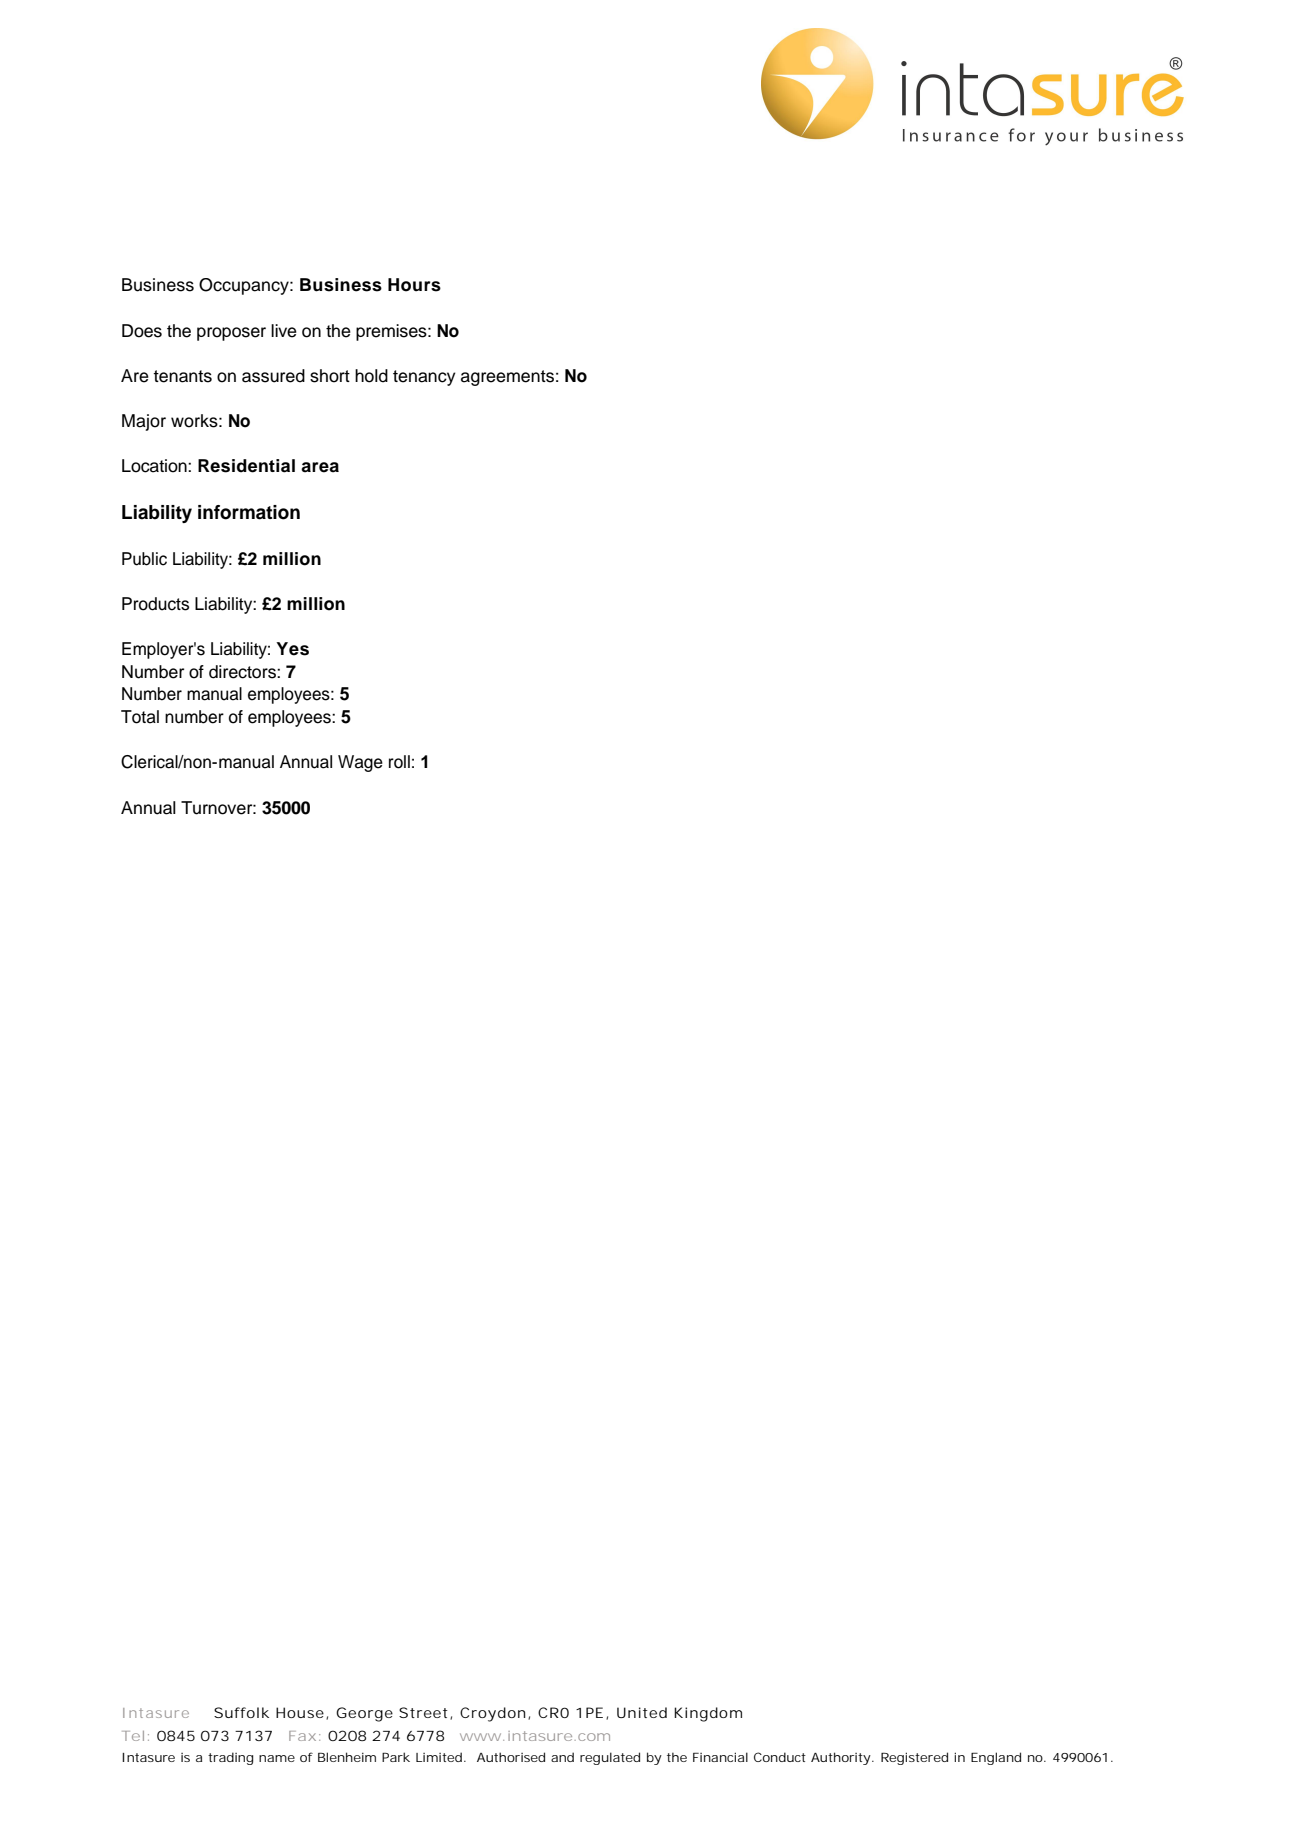  What do you see at coordinates (424, 378) in the screenshot?
I see `tenancy` at bounding box center [424, 378].
